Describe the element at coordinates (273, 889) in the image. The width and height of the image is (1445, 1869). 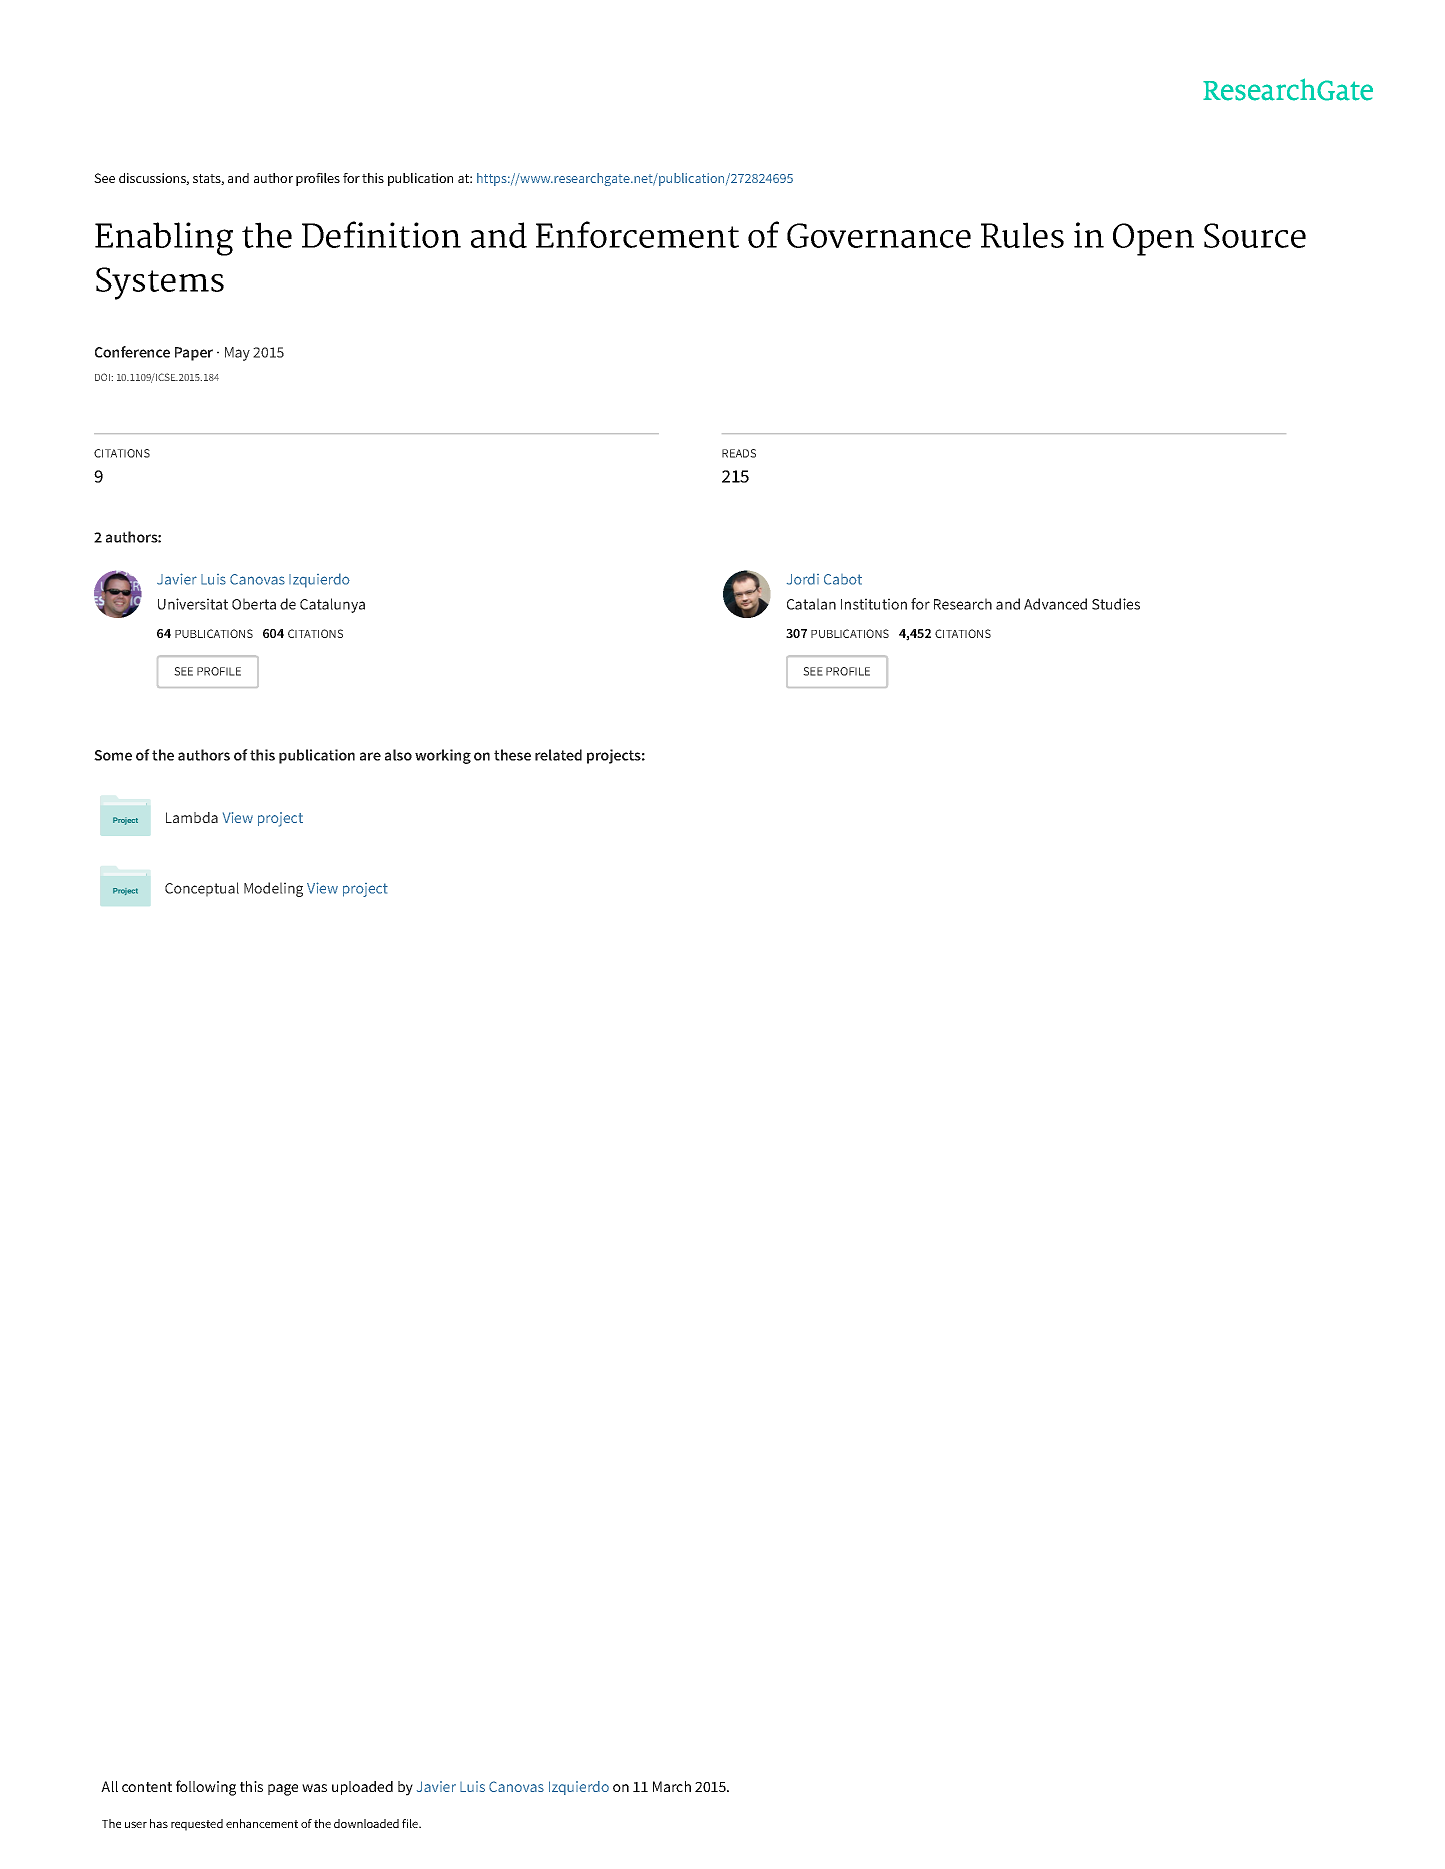
I see `Modeling` at that location.
